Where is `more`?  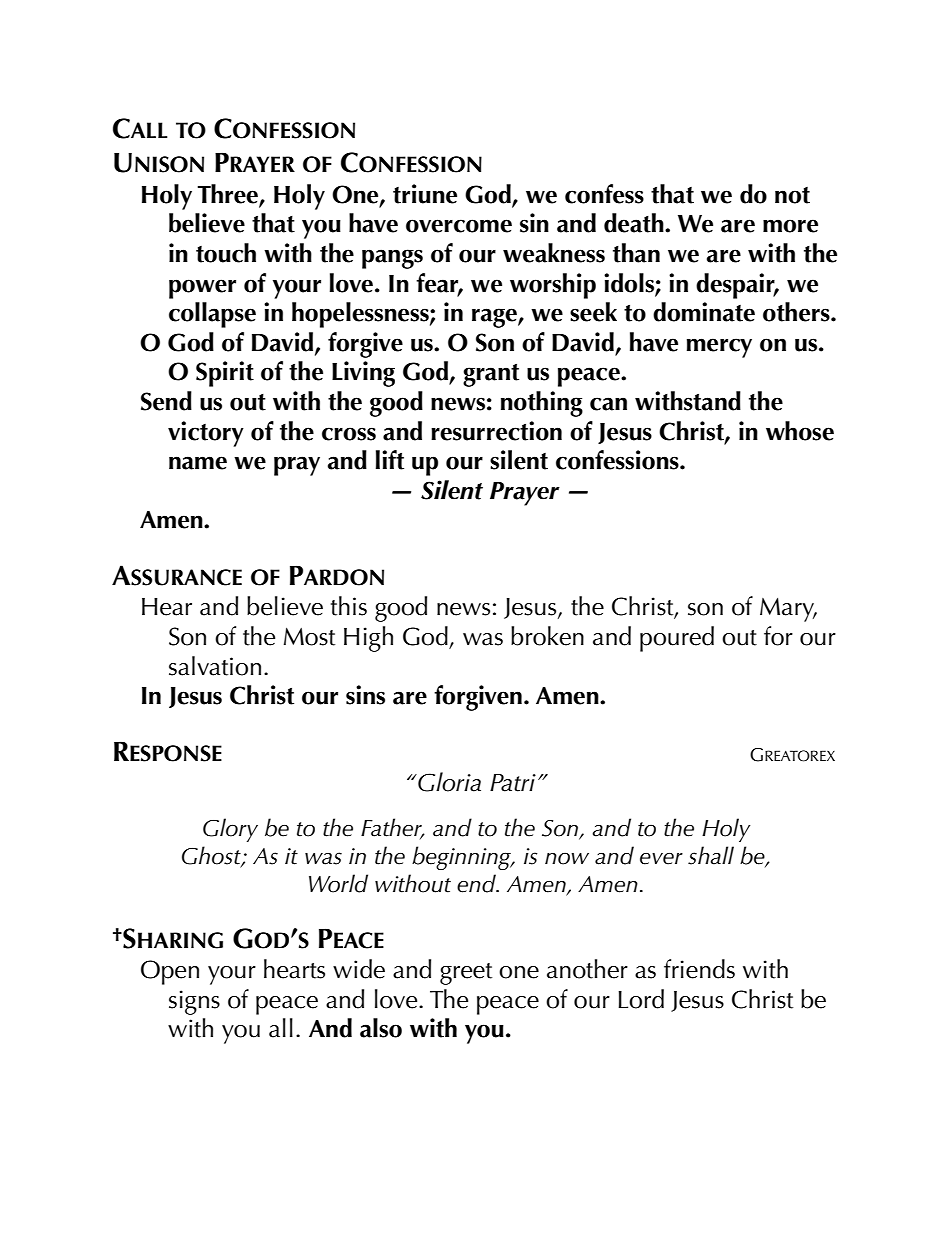
more is located at coordinates (790, 226).
